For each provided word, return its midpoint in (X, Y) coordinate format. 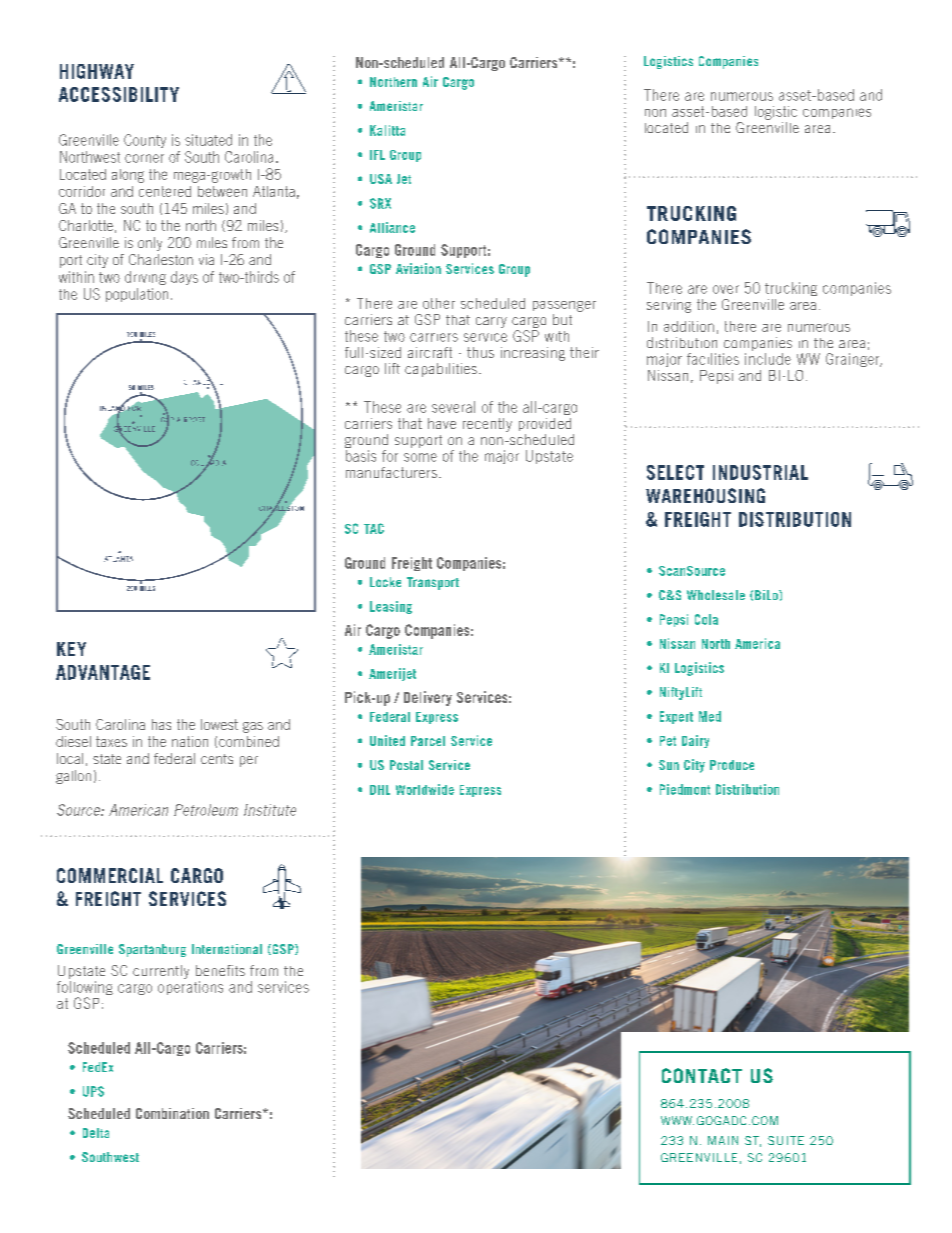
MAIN (723, 1140)
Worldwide (425, 789)
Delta (96, 1133)
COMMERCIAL (110, 875)
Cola (706, 619)
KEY (71, 649)
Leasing (391, 607)
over (726, 289)
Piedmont (685, 789)
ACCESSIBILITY (119, 94)
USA (381, 179)
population (137, 295)
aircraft (430, 352)
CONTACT (702, 1075)
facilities (713, 359)
